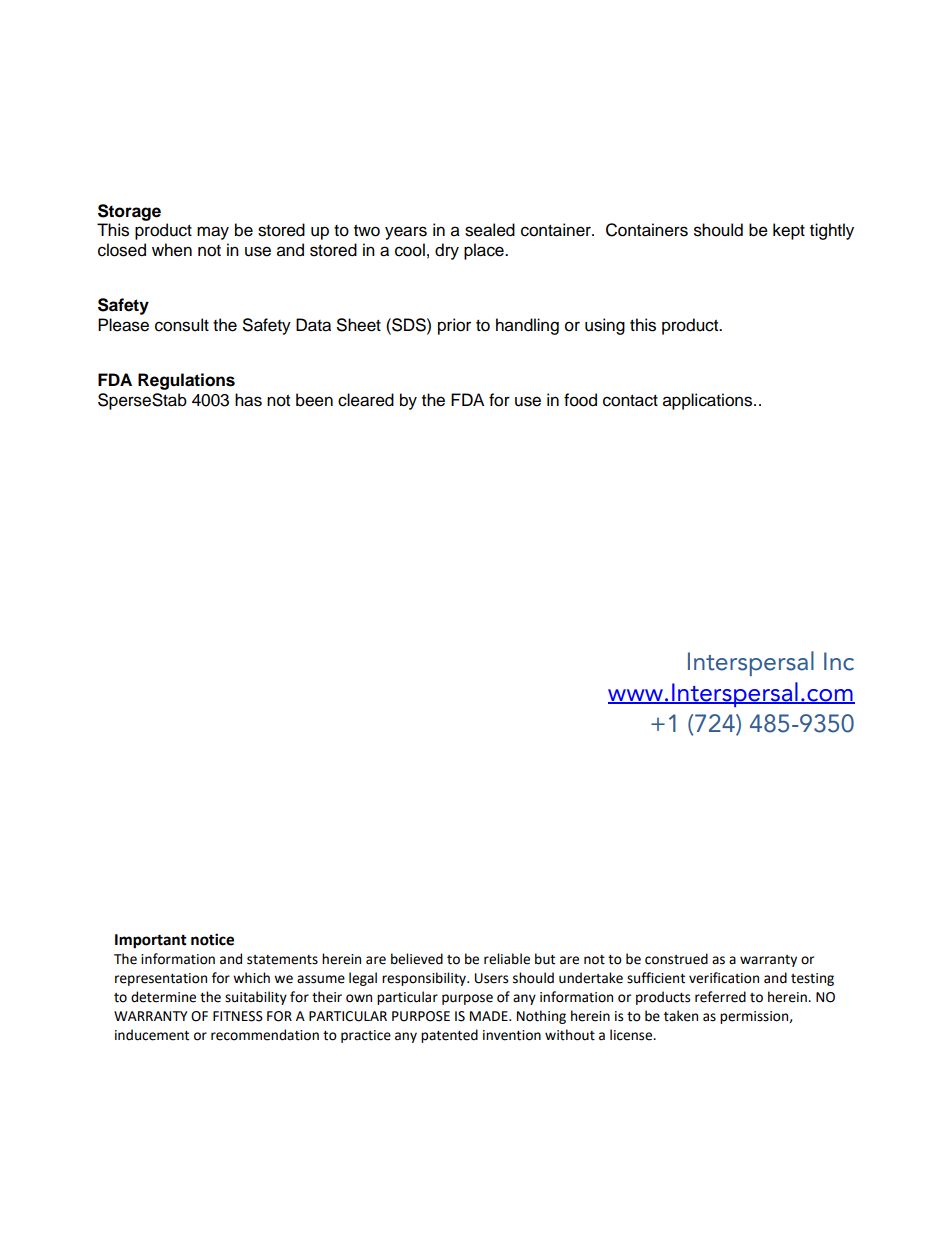 This screenshot has width=952, height=1233. What do you see at coordinates (507, 959) in the screenshot?
I see `reliable` at bounding box center [507, 959].
